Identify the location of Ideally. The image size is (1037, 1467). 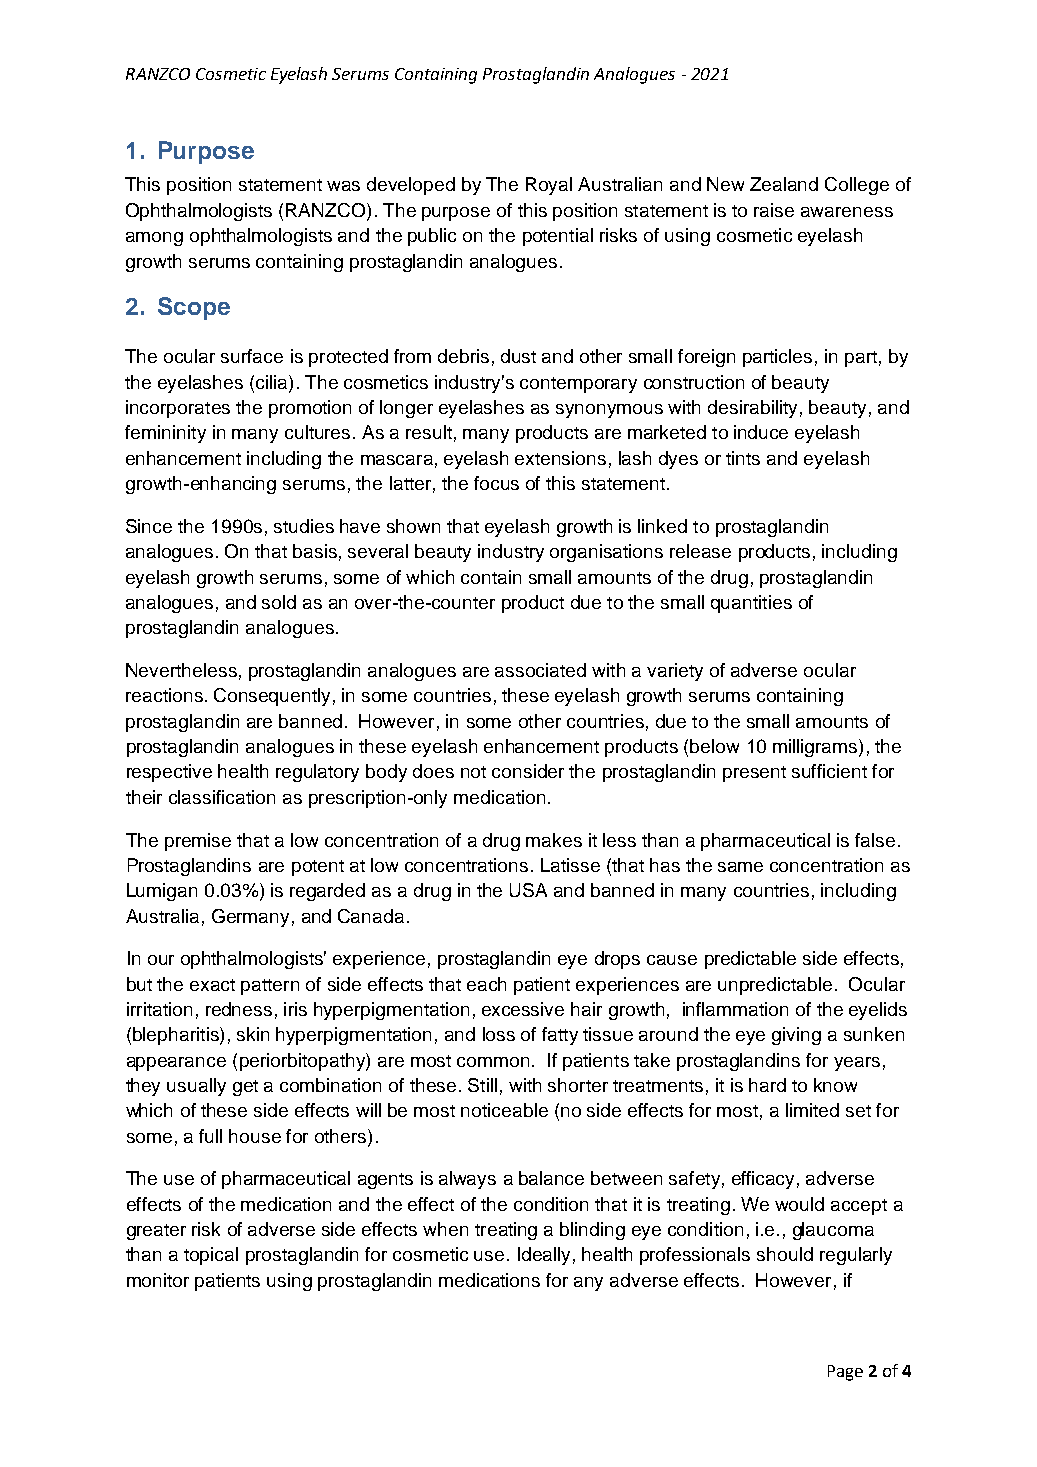
(544, 1256).
